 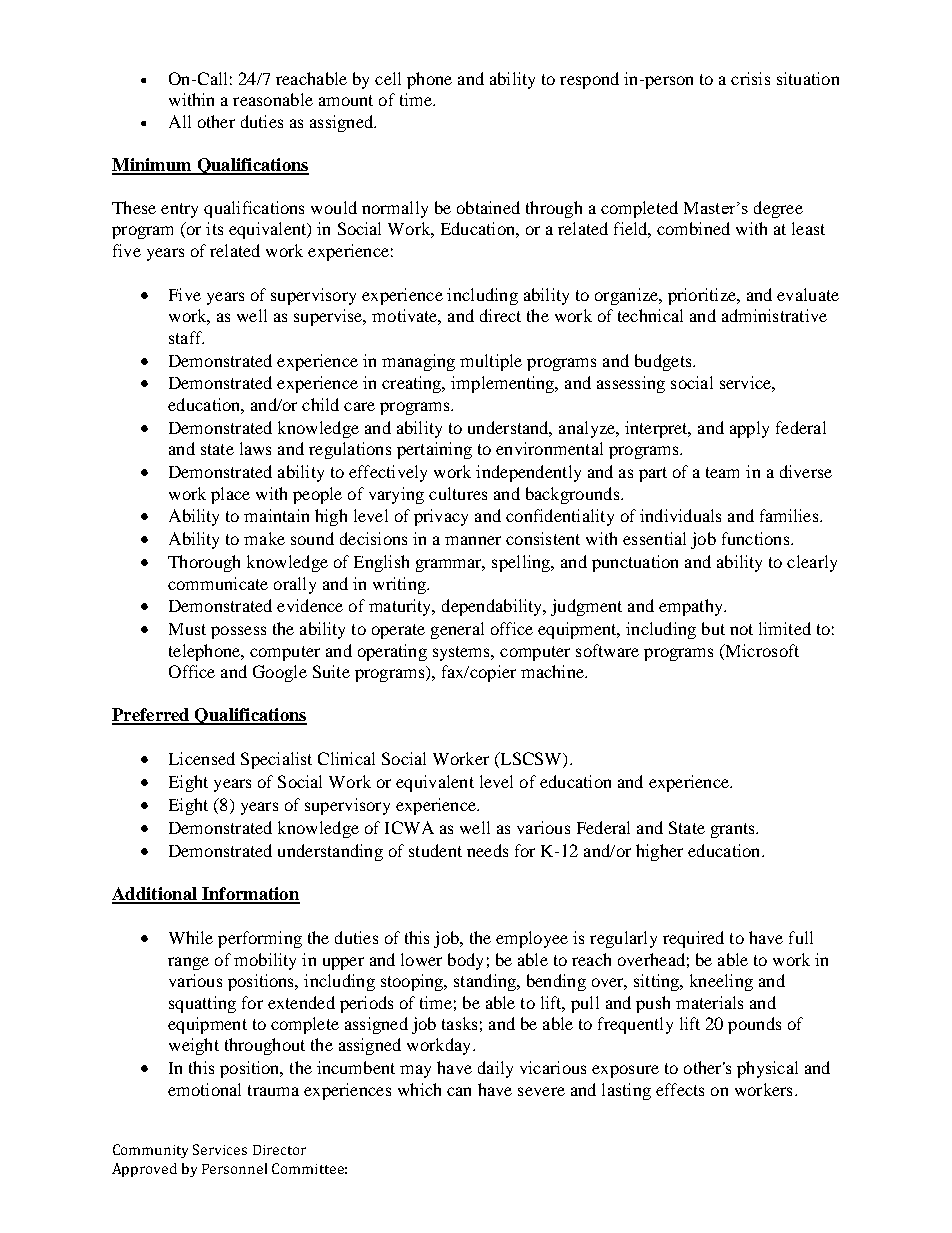 What do you see at coordinates (204, 1089) in the image?
I see `emotional` at bounding box center [204, 1089].
